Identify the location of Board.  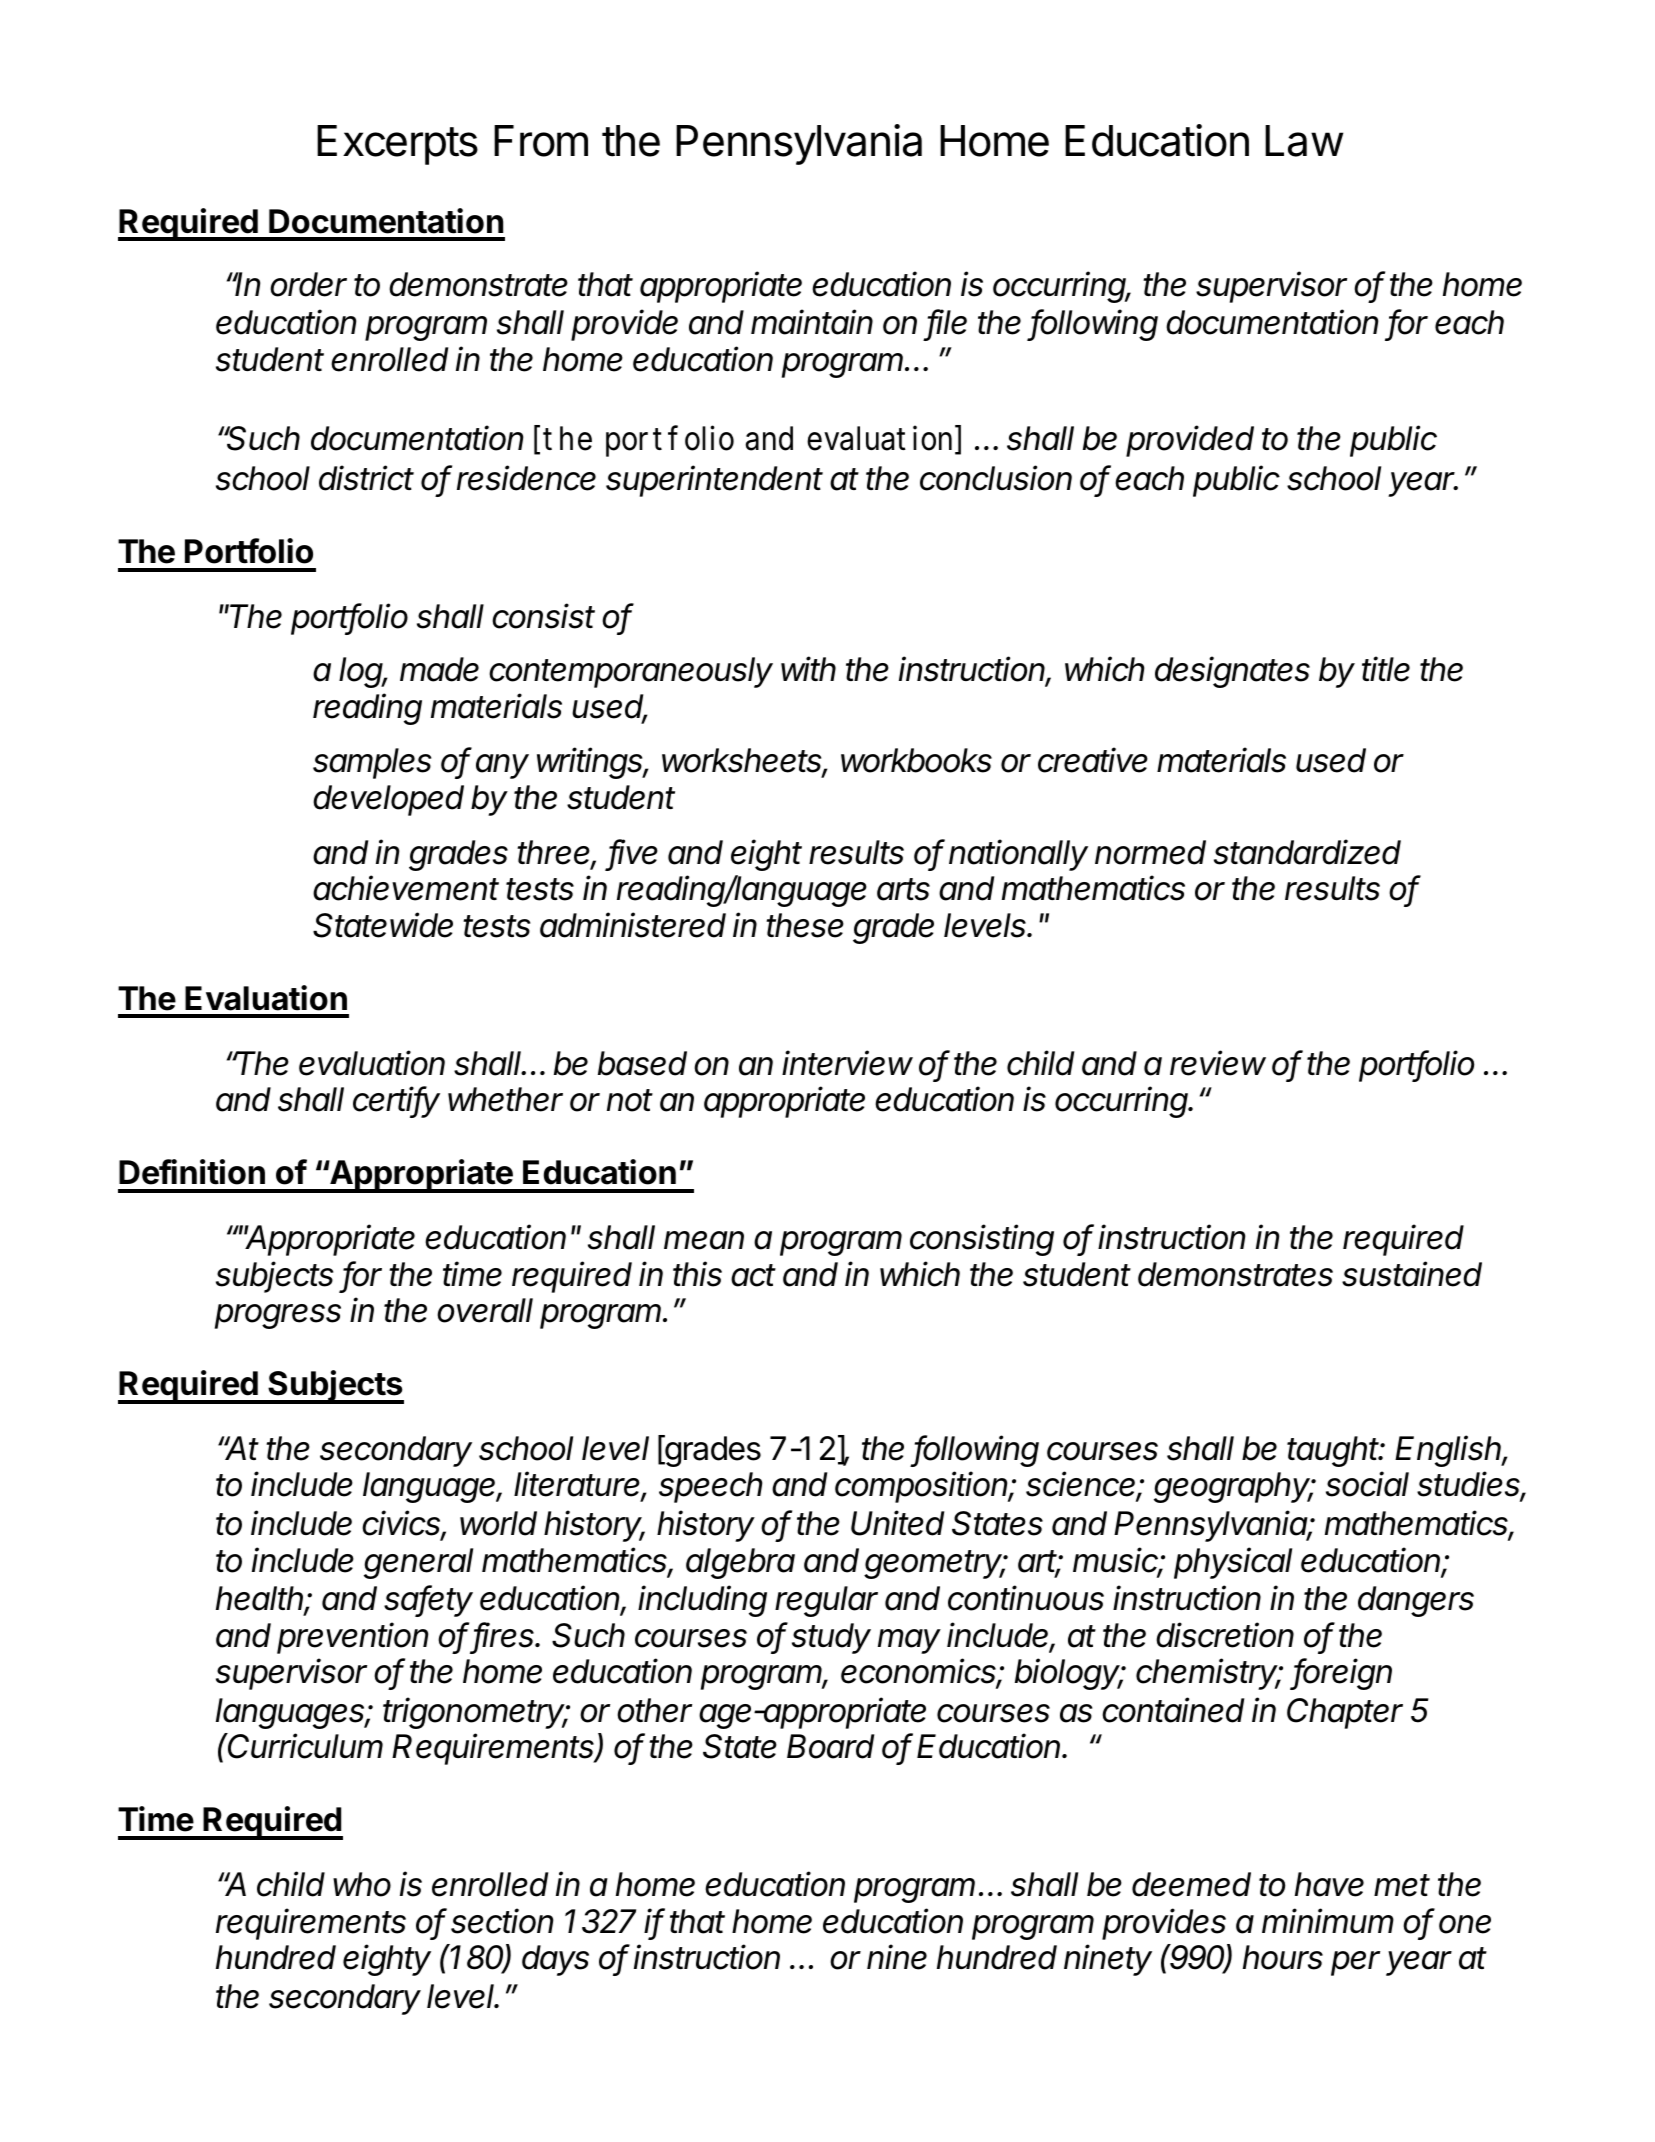
(830, 1746).
